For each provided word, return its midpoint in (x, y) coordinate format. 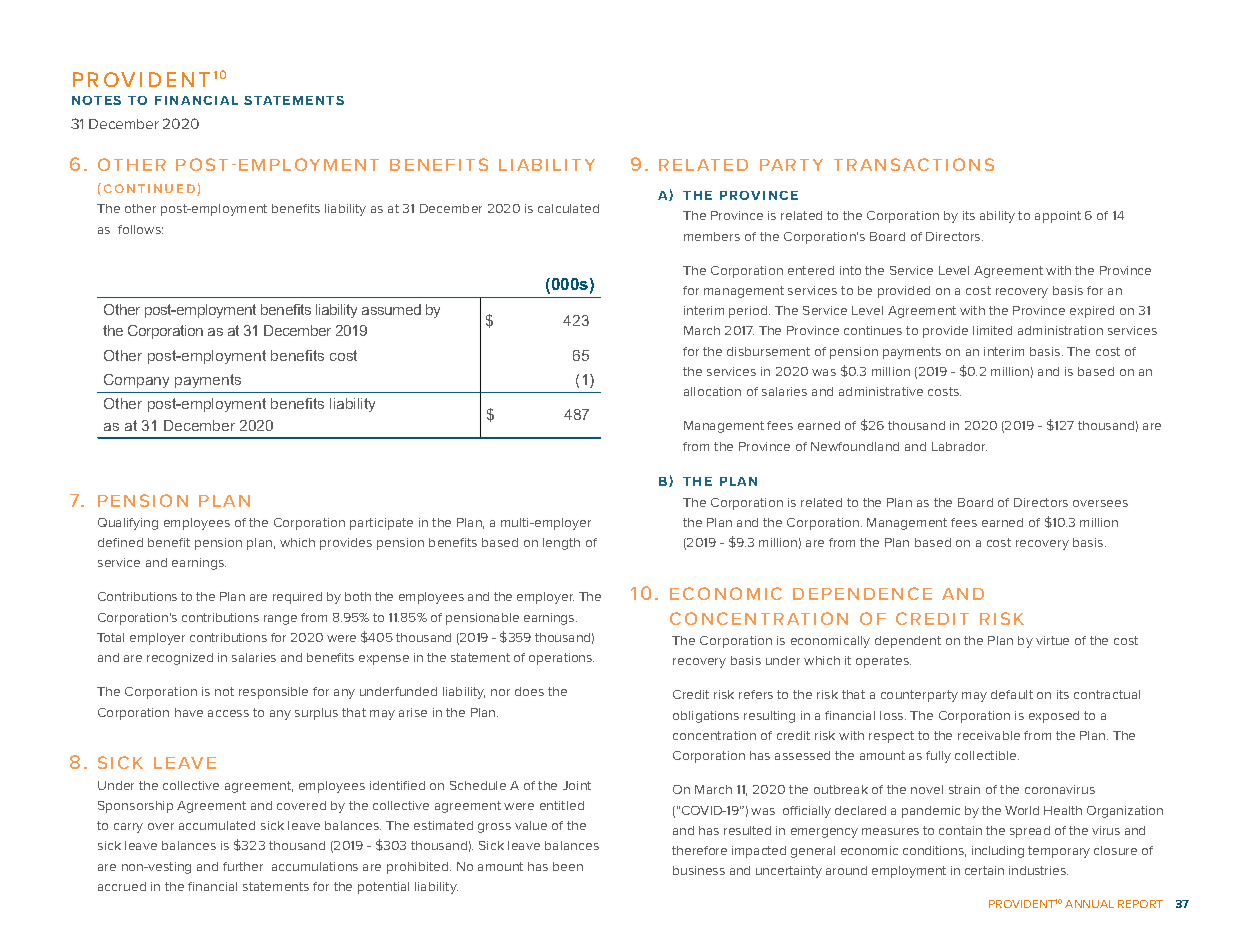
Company (136, 381)
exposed (1054, 717)
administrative (881, 391)
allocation (712, 391)
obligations (706, 717)
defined (120, 542)
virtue (1052, 640)
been (568, 866)
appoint (1058, 217)
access (228, 713)
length (561, 544)
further (243, 866)
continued (151, 190)
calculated (568, 208)
